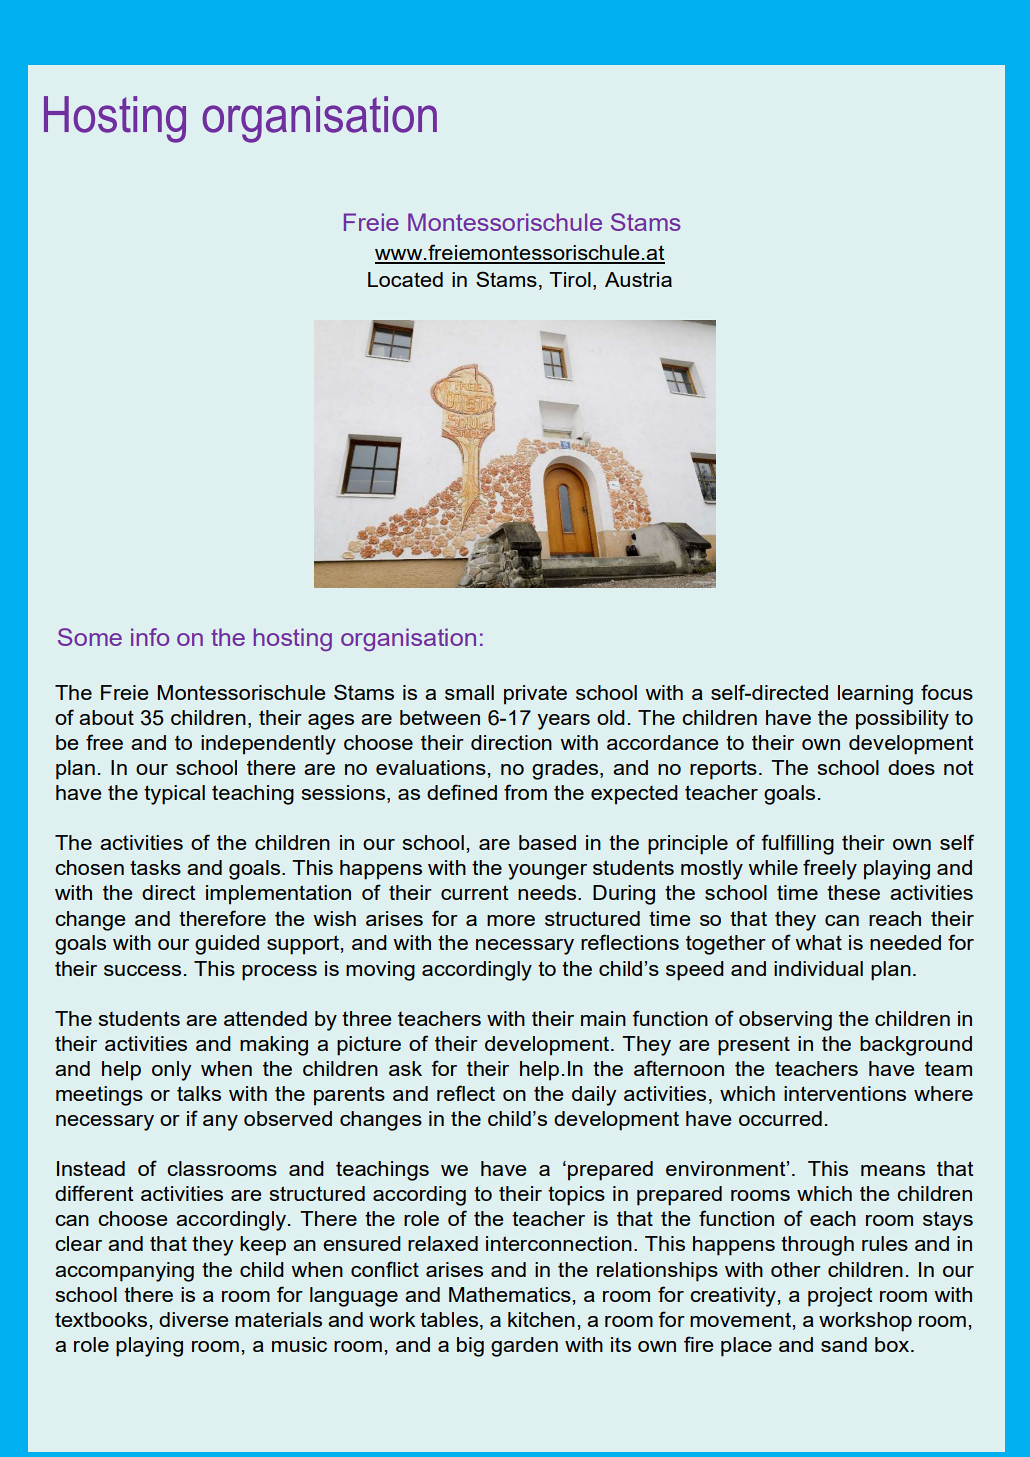 The image size is (1030, 1457). What do you see at coordinates (150, 637) in the image?
I see `info` at bounding box center [150, 637].
